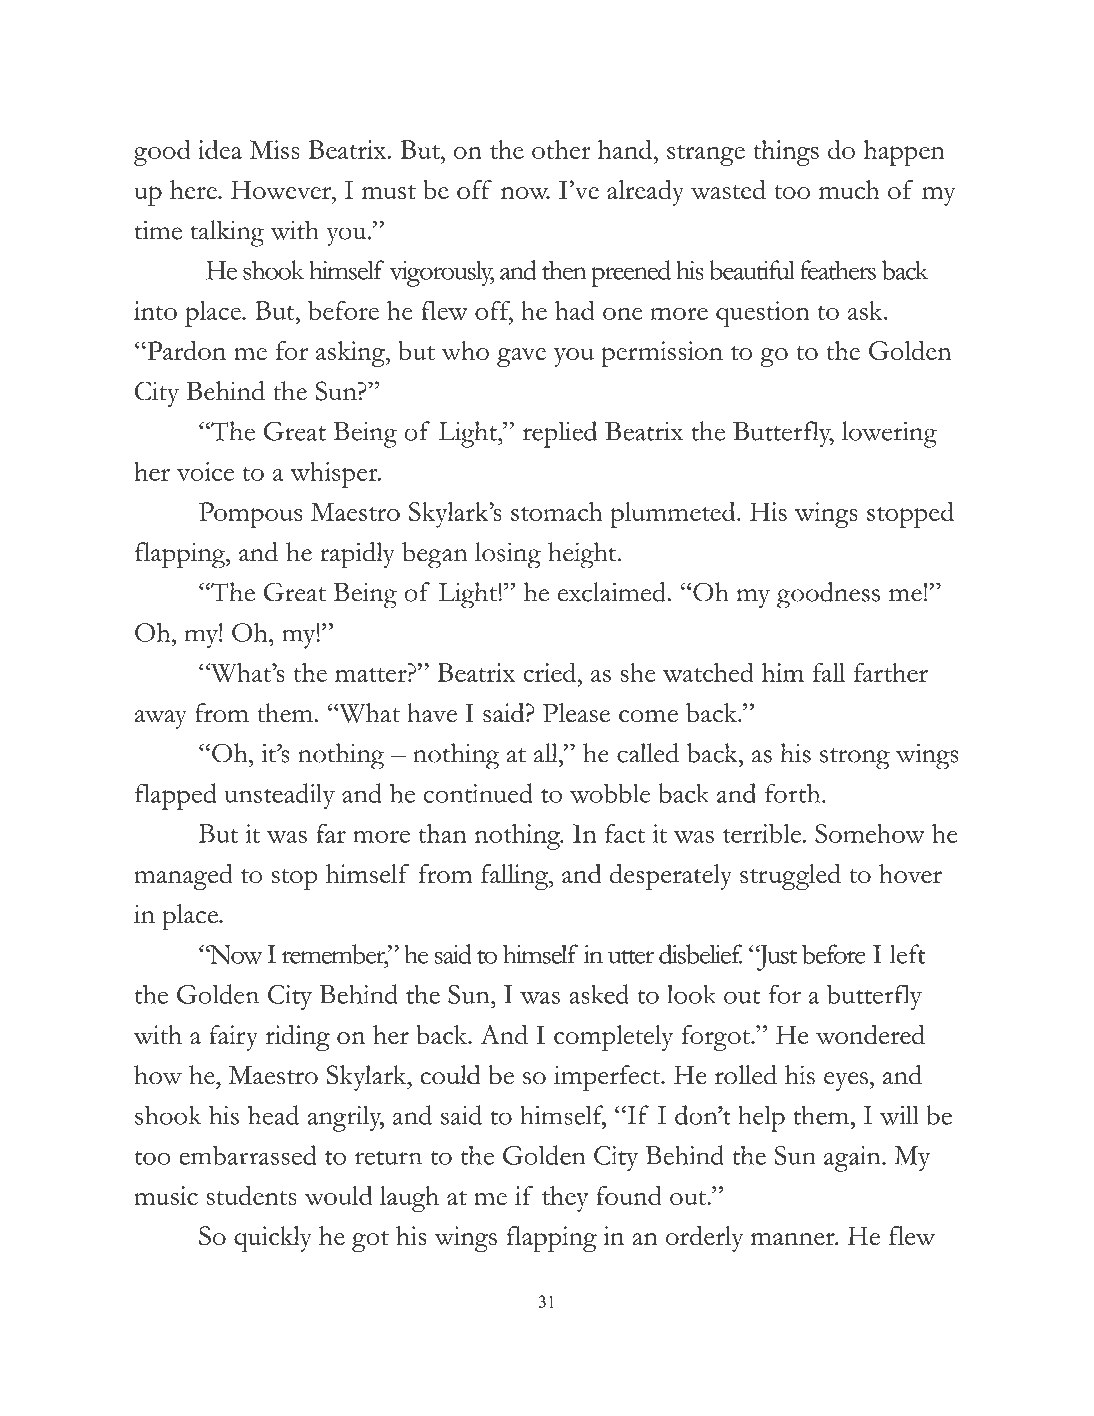 This screenshot has height=1416, width=1094. Describe the element at coordinates (251, 515) in the screenshot. I see `Pompous` at that location.
